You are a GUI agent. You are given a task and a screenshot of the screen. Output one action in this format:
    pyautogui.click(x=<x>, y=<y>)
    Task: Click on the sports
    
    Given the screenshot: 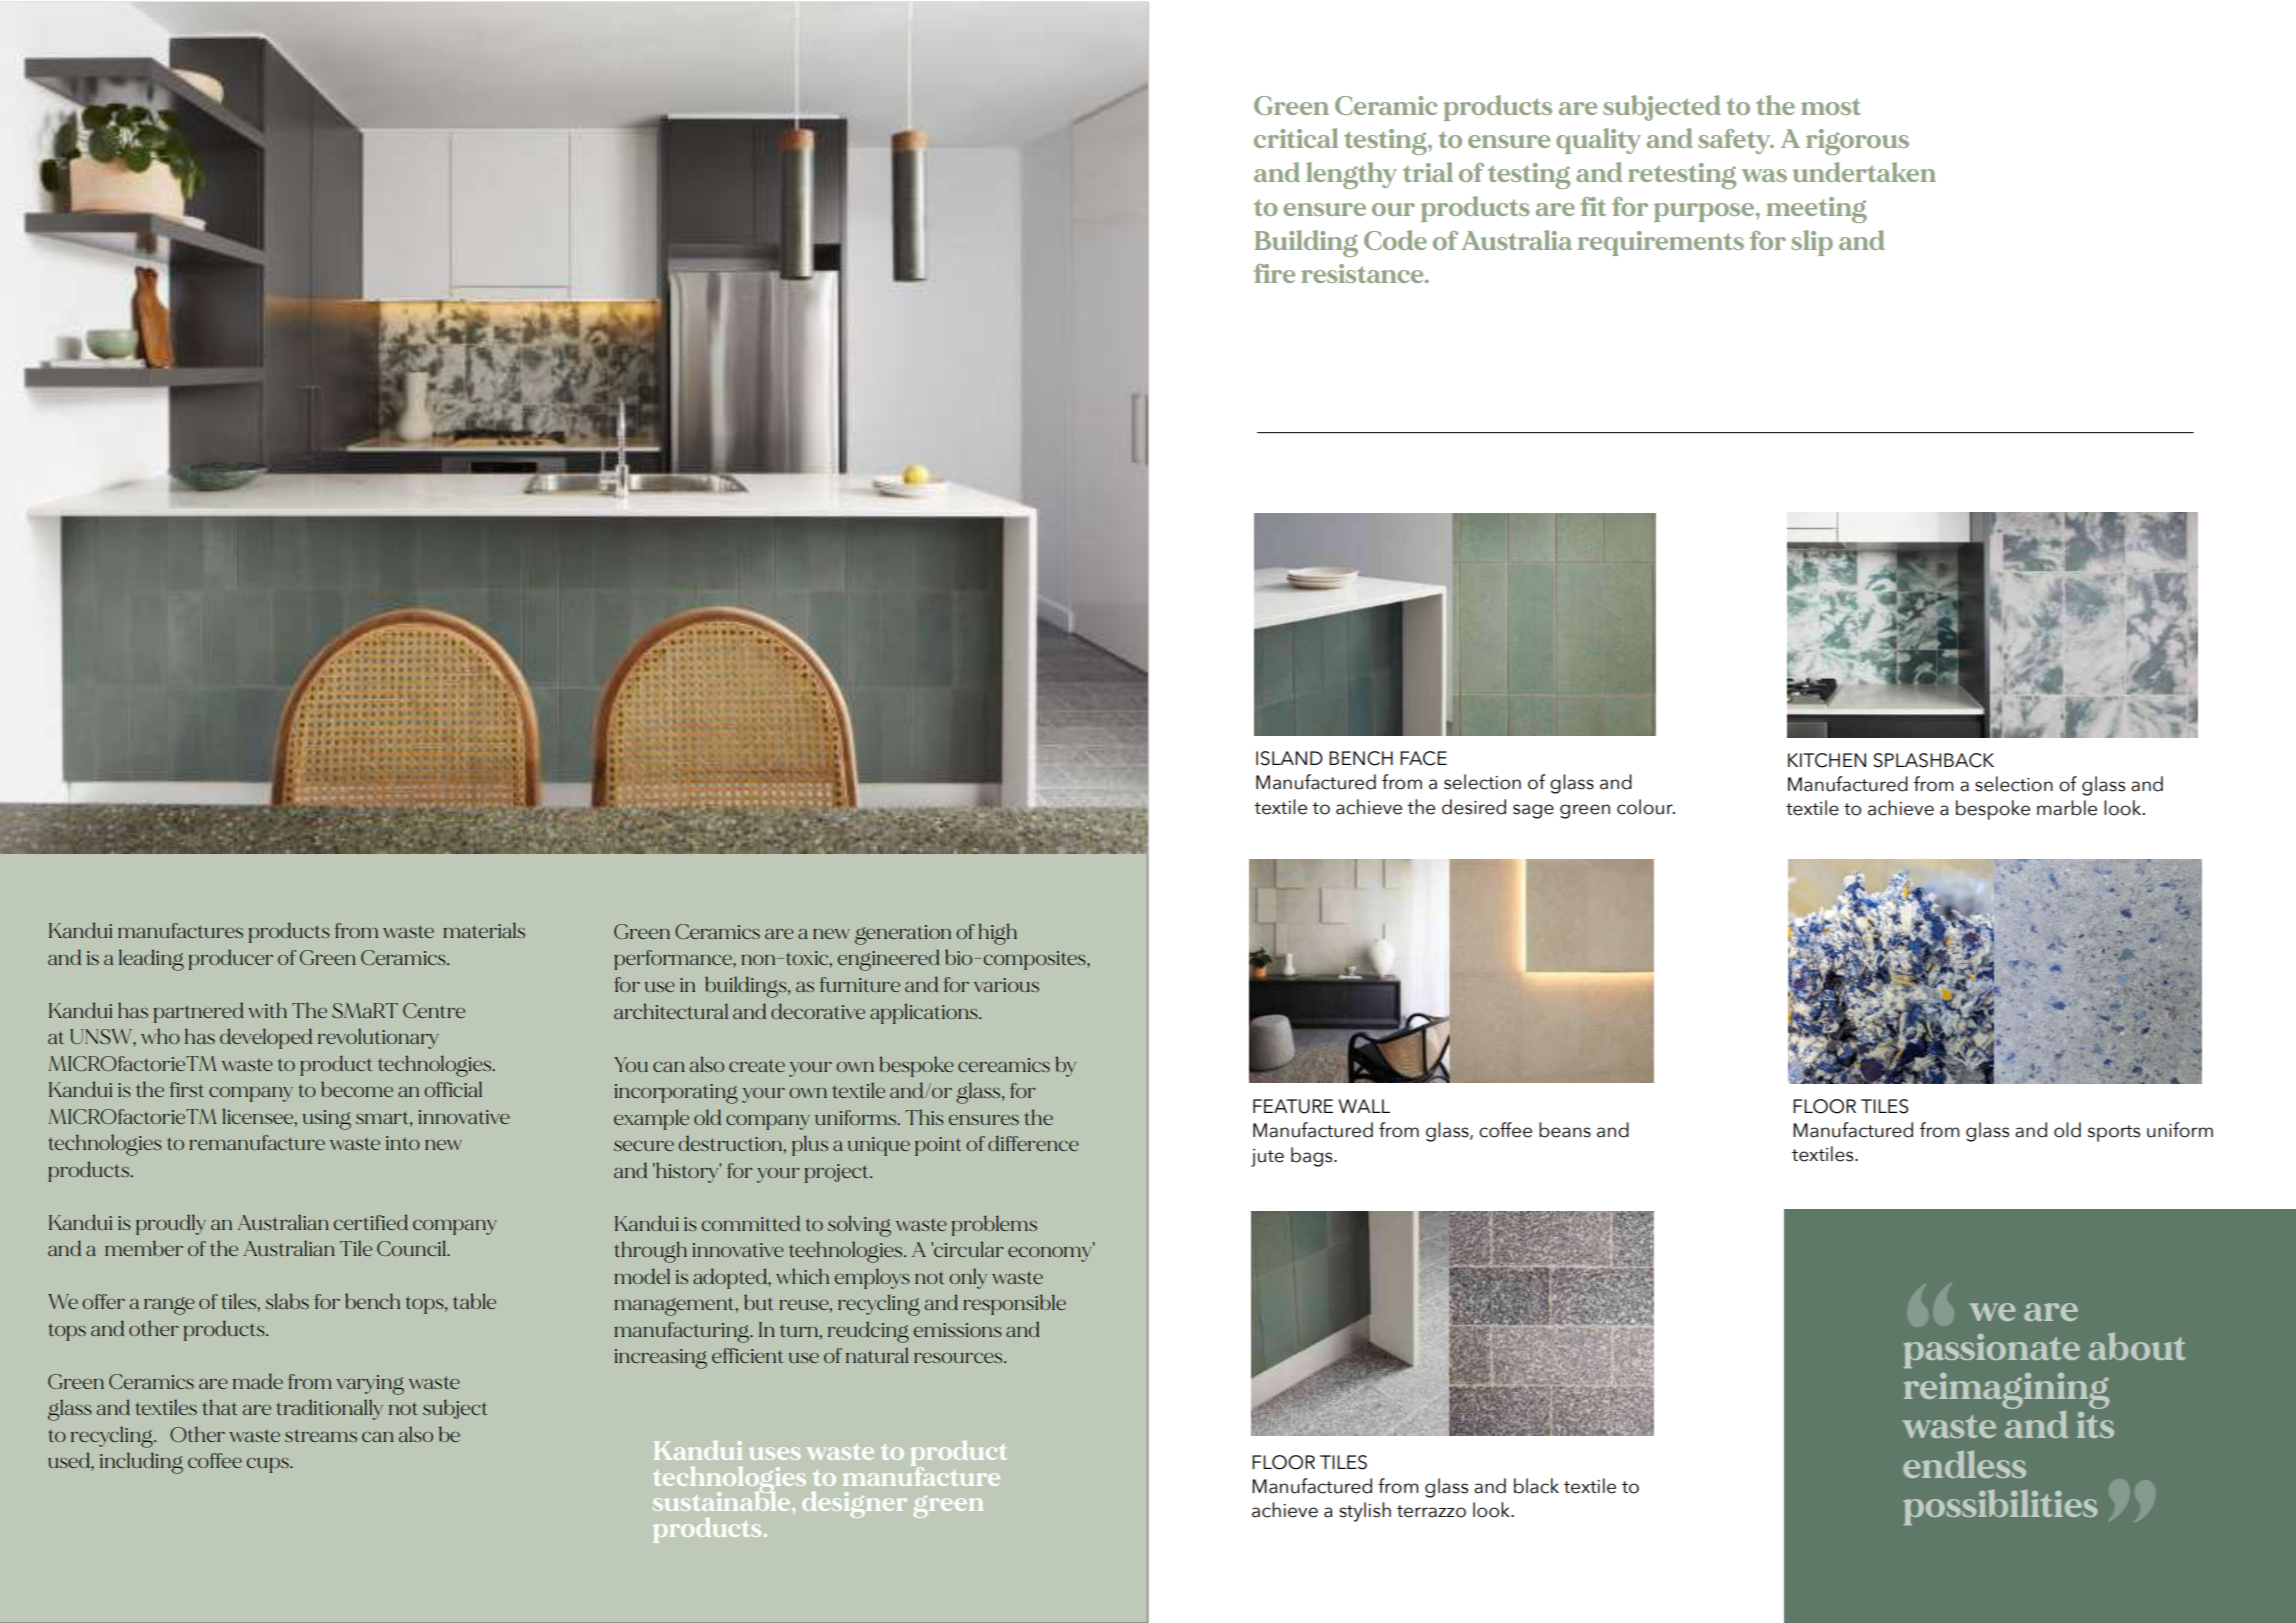 What is the action you would take?
    pyautogui.click(x=2114, y=1133)
